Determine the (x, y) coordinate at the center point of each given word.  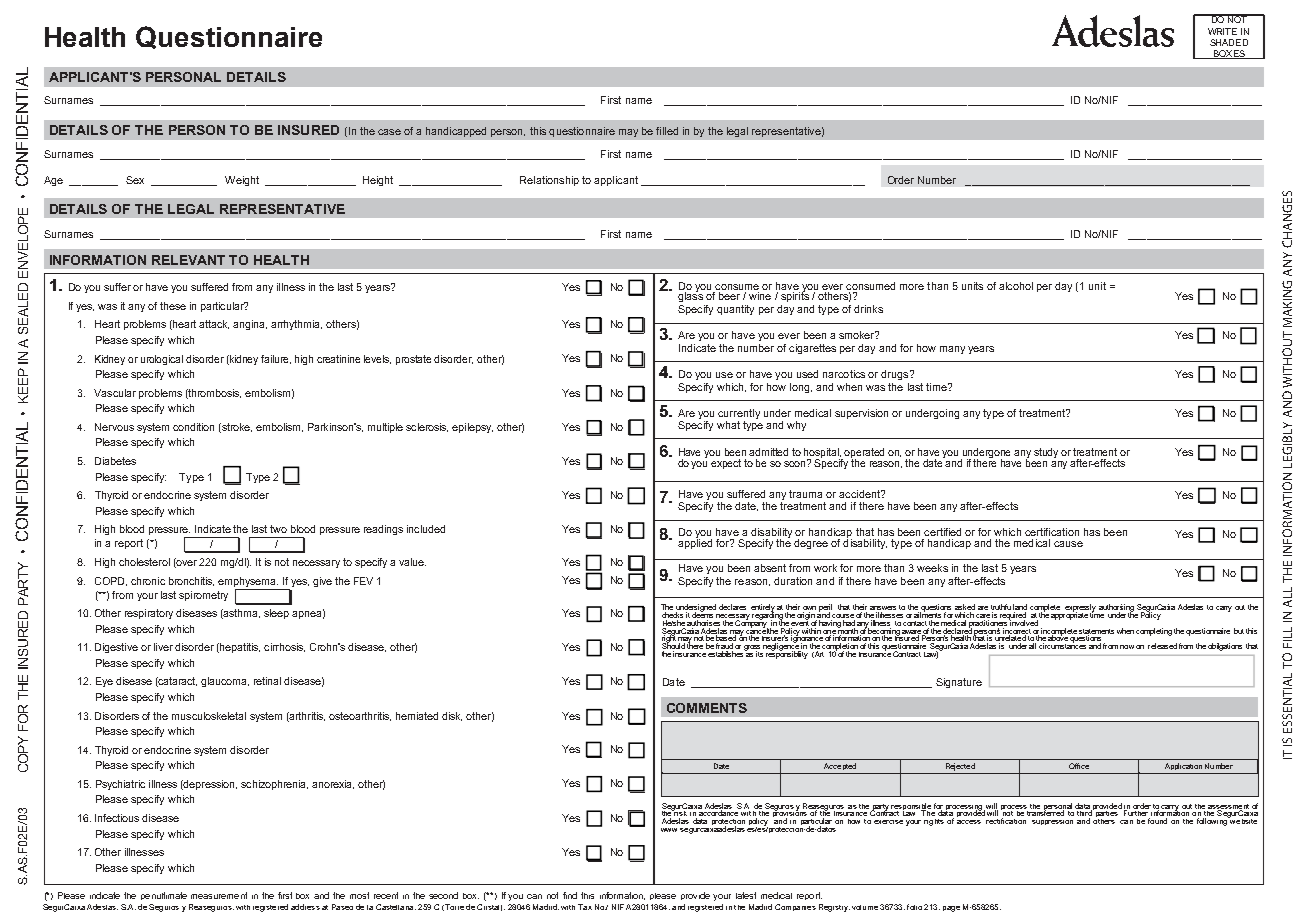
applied (695, 543)
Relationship (549, 181)
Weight (242, 181)
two (278, 529)
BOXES (1229, 54)
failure (276, 359)
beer (729, 296)
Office (1079, 766)
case (389, 132)
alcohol (1016, 286)
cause (1068, 544)
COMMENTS (707, 708)
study (1046, 453)
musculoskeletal (209, 716)
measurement (219, 895)
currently (739, 415)
